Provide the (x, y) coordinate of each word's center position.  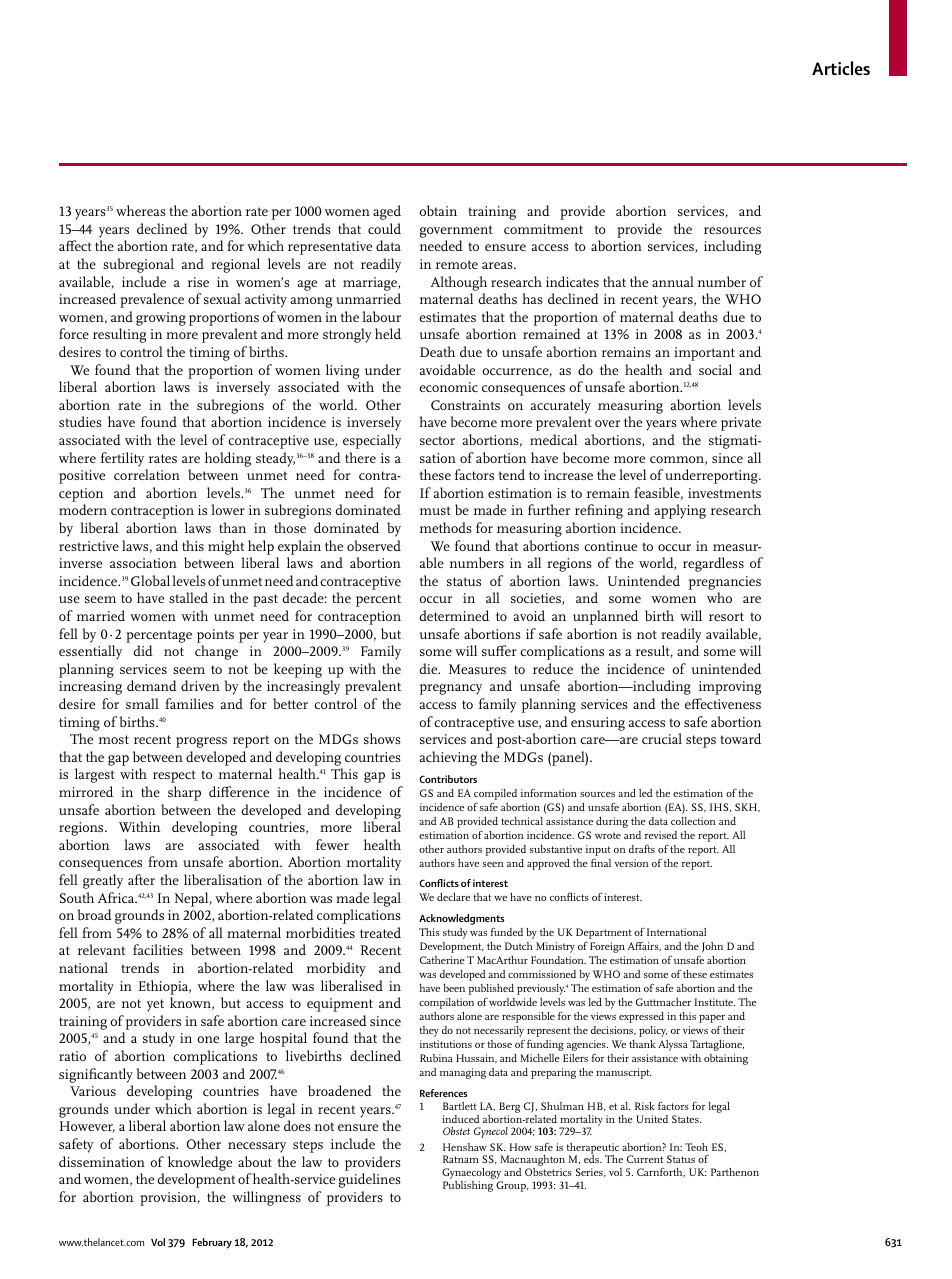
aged (387, 212)
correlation (147, 474)
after (141, 879)
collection (693, 821)
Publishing (468, 1186)
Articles (841, 68)
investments (724, 493)
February (212, 1243)
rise (198, 282)
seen (493, 864)
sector (437, 440)
